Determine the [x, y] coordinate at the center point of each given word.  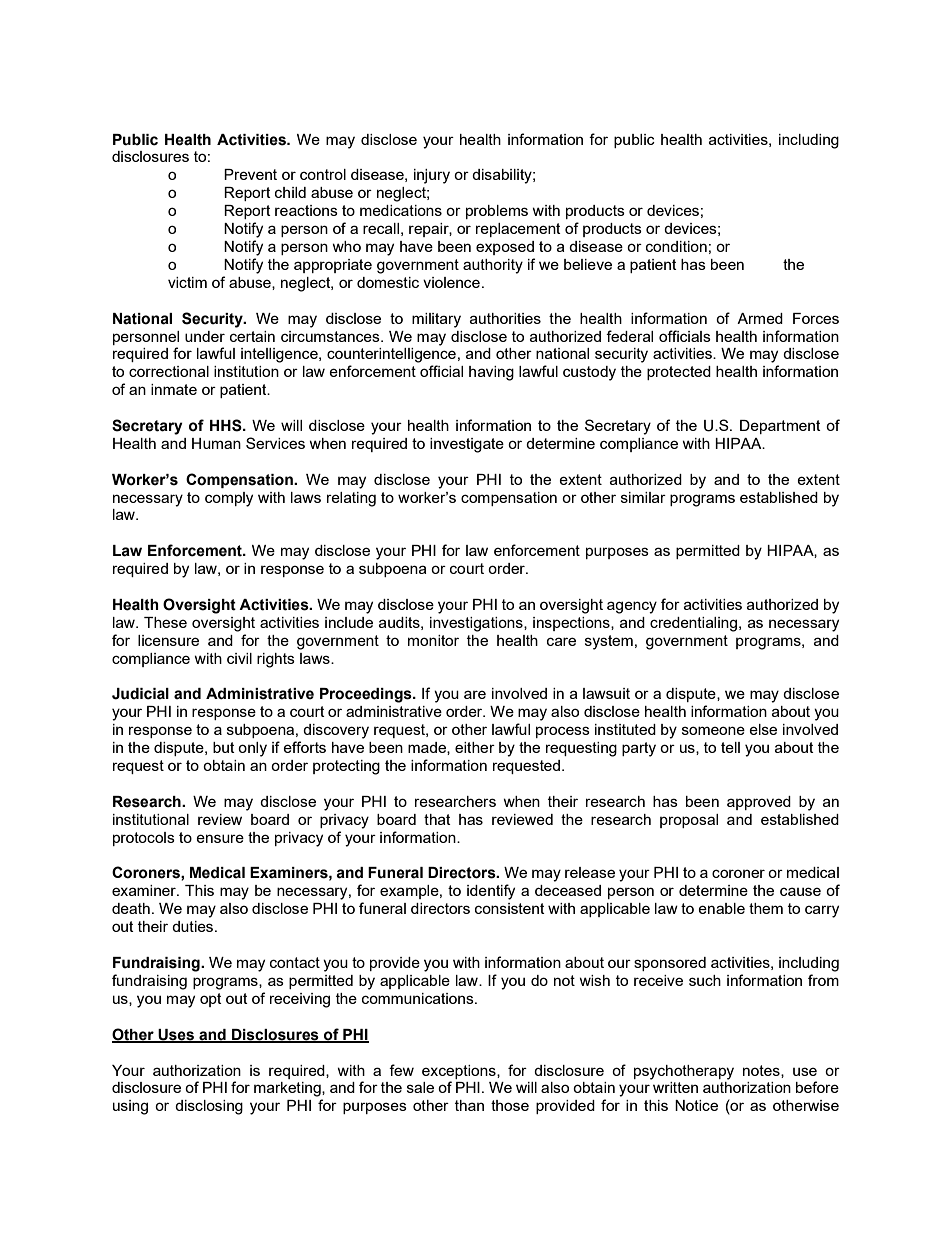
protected [679, 373]
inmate [174, 389]
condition [676, 246]
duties [194, 926]
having [491, 373]
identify [491, 892]
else [763, 729]
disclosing [209, 1107]
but [224, 747]
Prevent [250, 174]
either [475, 747]
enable [721, 908]
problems [497, 212]
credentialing [693, 624]
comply [229, 499]
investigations [477, 624]
